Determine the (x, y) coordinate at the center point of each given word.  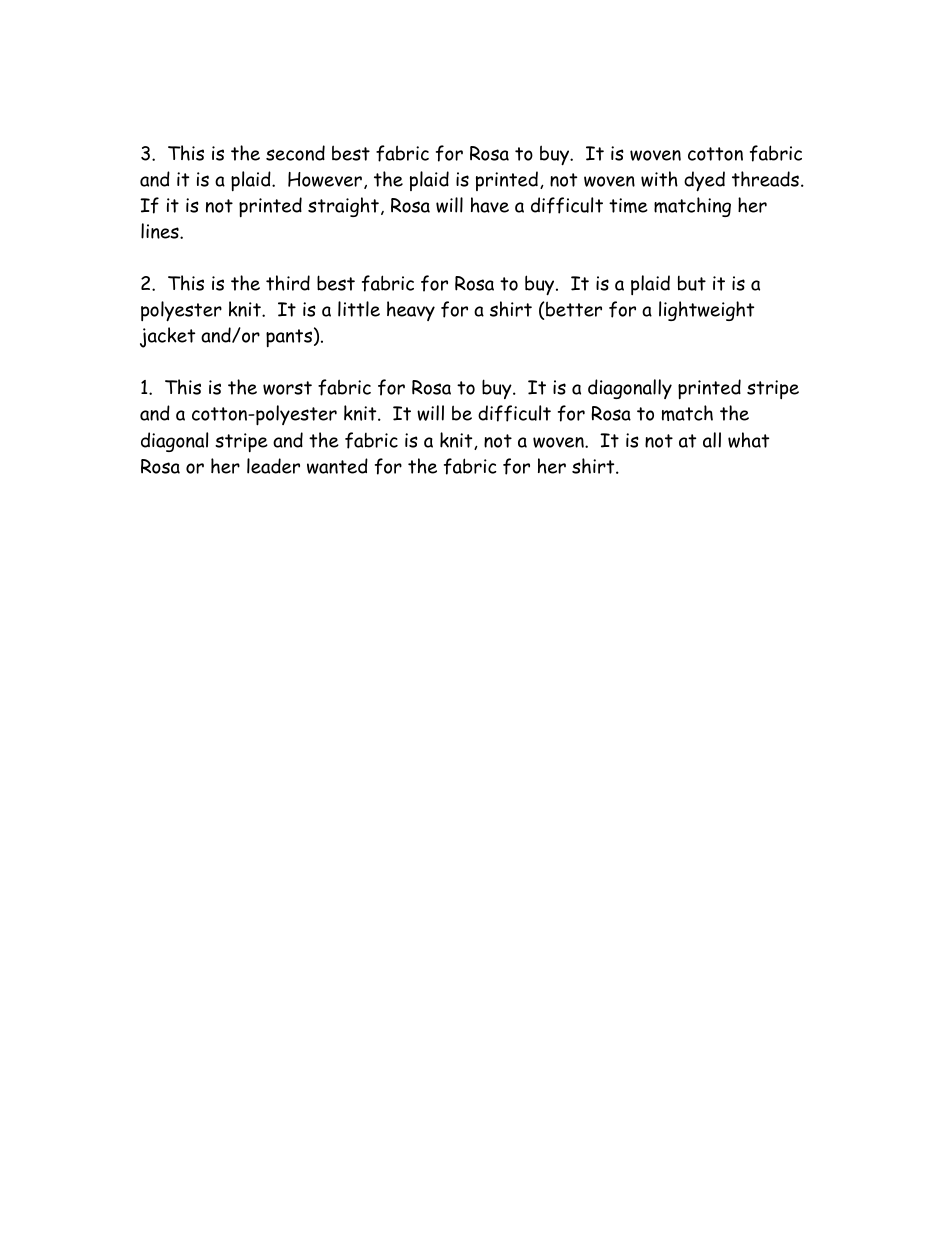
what (748, 440)
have (490, 205)
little (359, 309)
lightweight (706, 311)
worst (287, 388)
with (659, 179)
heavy (411, 311)
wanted (337, 466)
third (288, 283)
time (628, 205)
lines (161, 231)
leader (273, 466)
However (325, 179)
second (295, 153)
